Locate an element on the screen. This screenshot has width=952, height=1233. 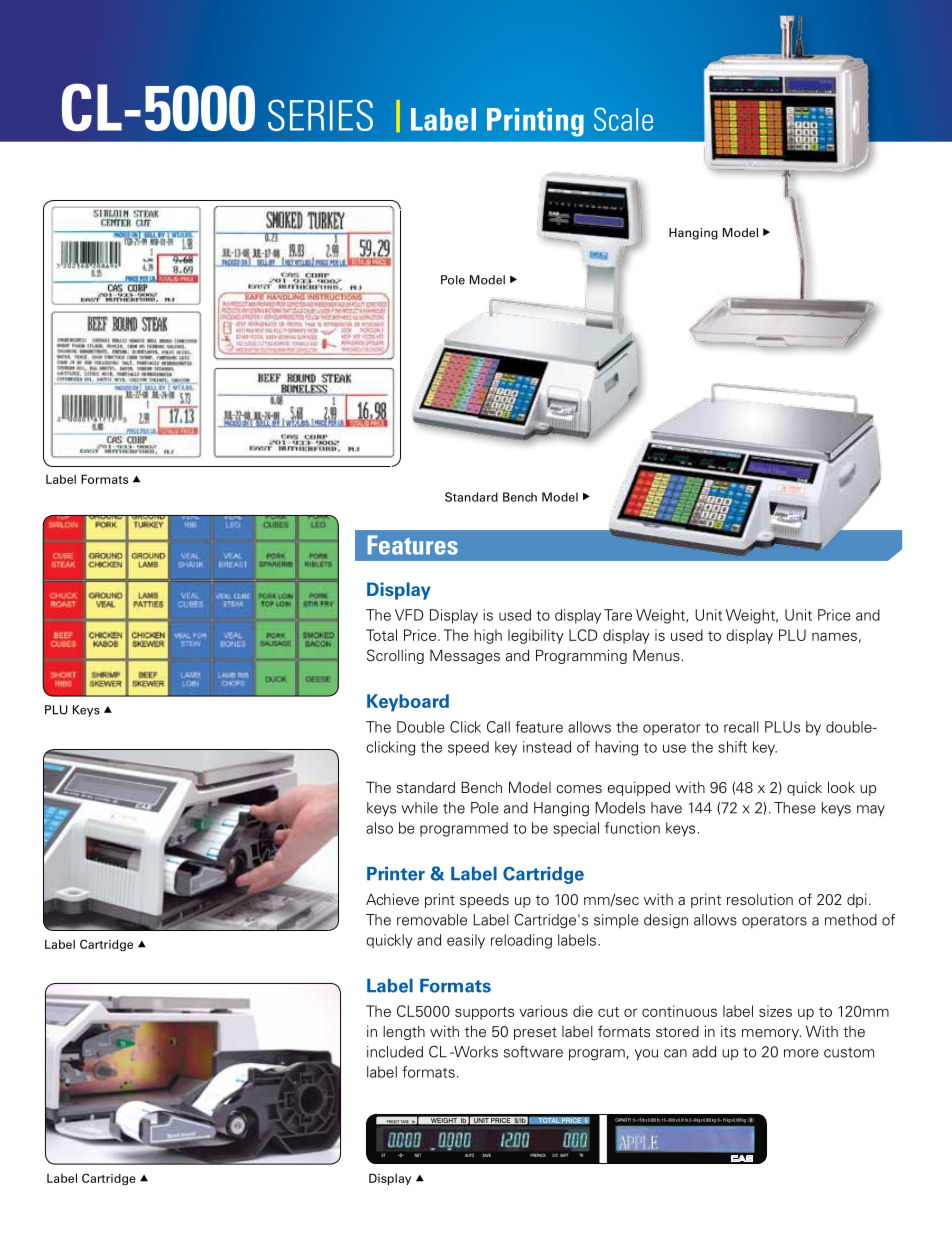
Tare is located at coordinates (618, 615).
